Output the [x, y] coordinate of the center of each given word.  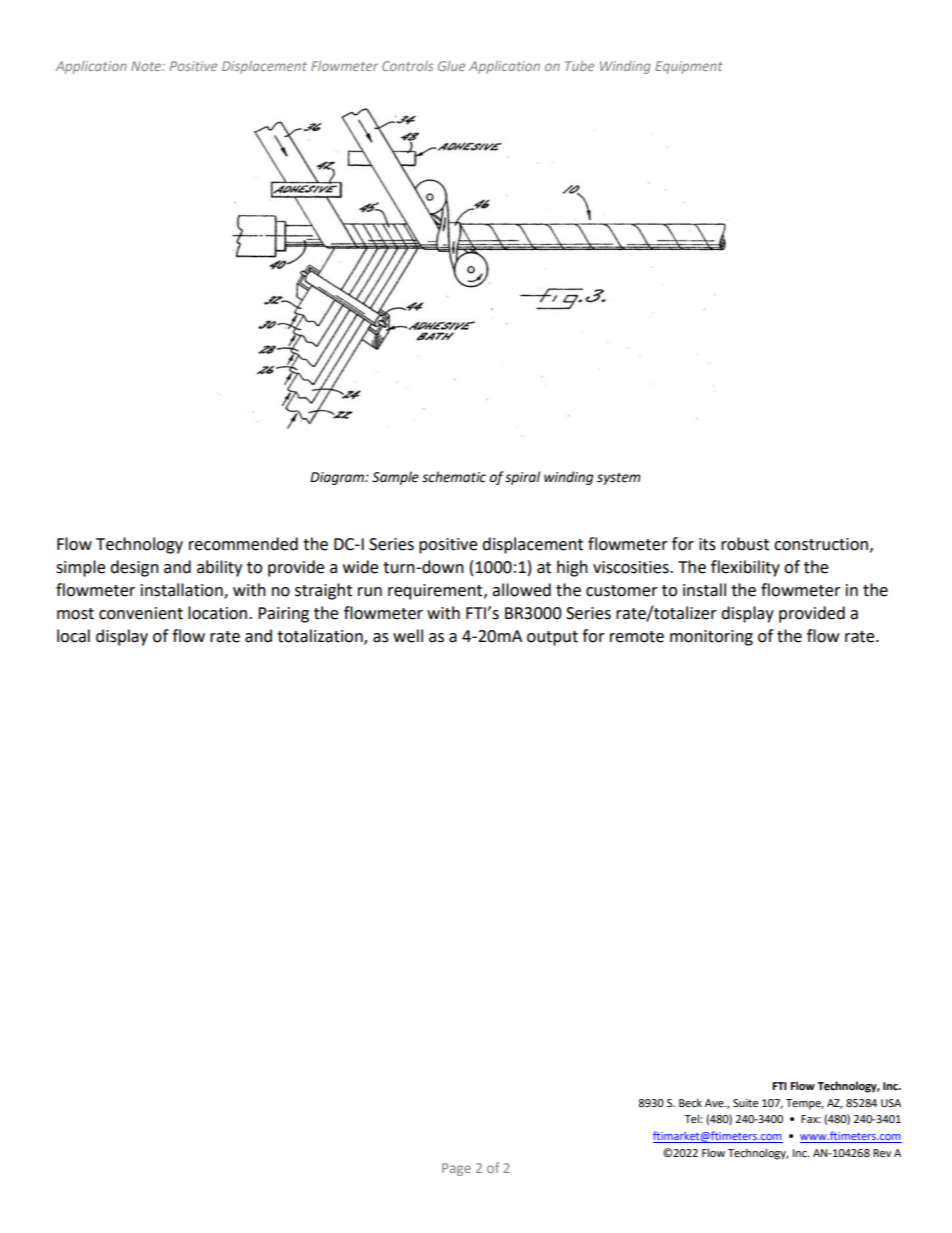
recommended [243, 544]
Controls [407, 66]
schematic [454, 477]
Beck [690, 1103]
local [73, 636]
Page [456, 1169]
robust [745, 544]
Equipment [689, 67]
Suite [745, 1103]
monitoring [711, 638]
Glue [451, 66]
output [552, 638]
